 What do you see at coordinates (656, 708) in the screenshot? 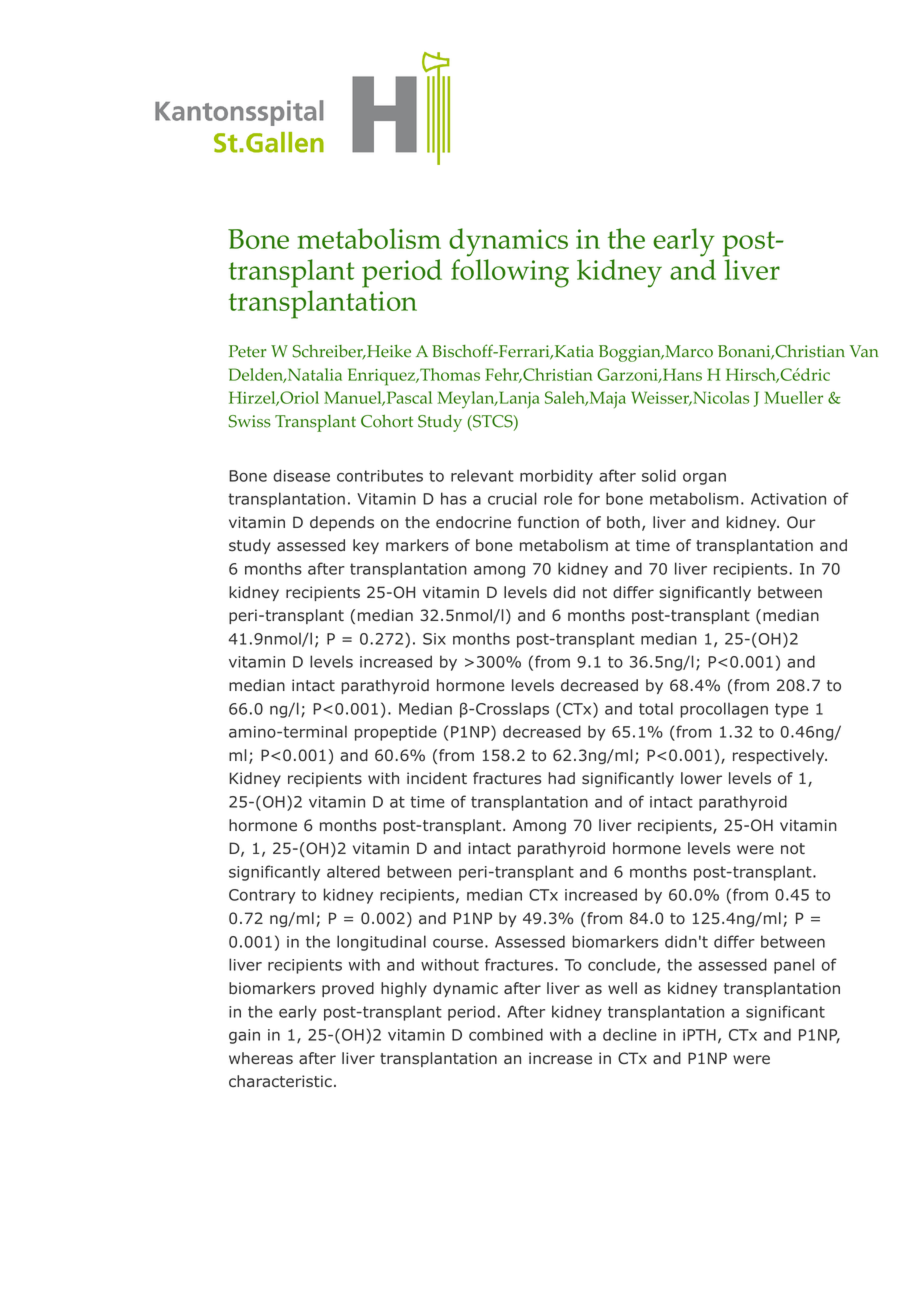
I see `total` at bounding box center [656, 708].
